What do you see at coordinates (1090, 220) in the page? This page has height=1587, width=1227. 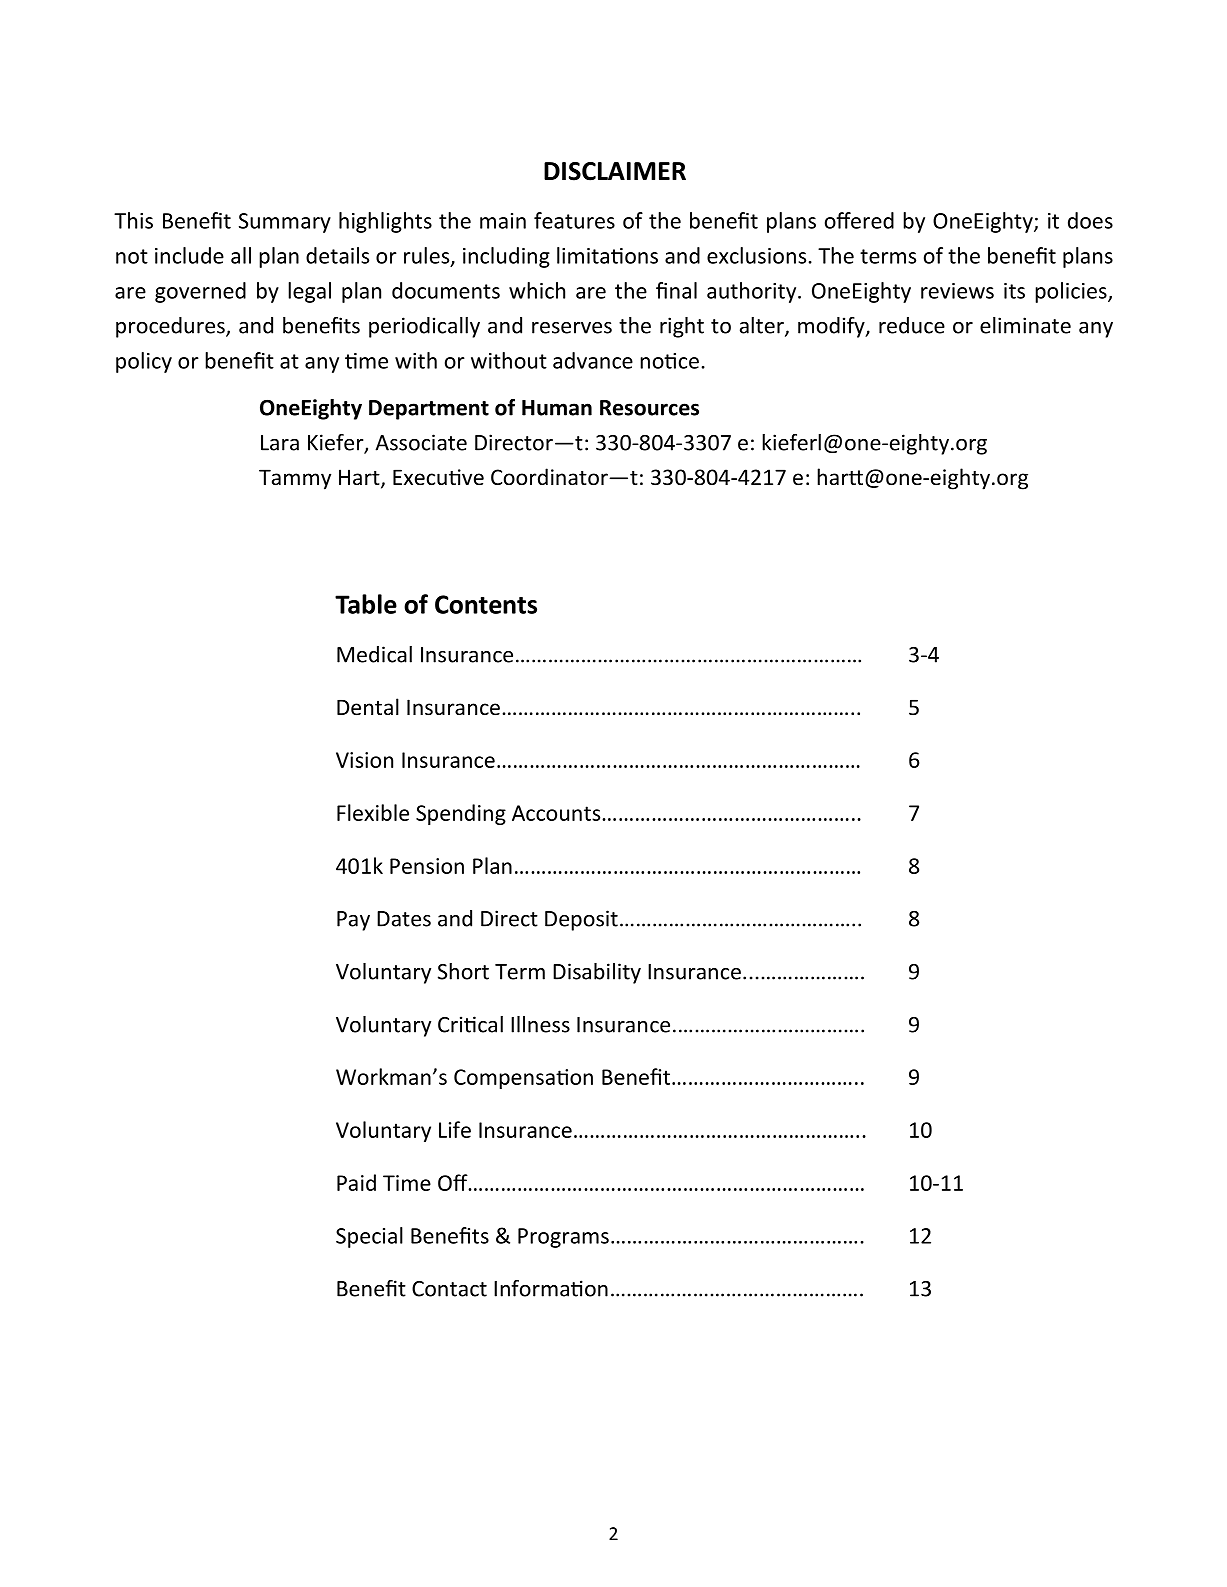 I see `does` at bounding box center [1090, 220].
